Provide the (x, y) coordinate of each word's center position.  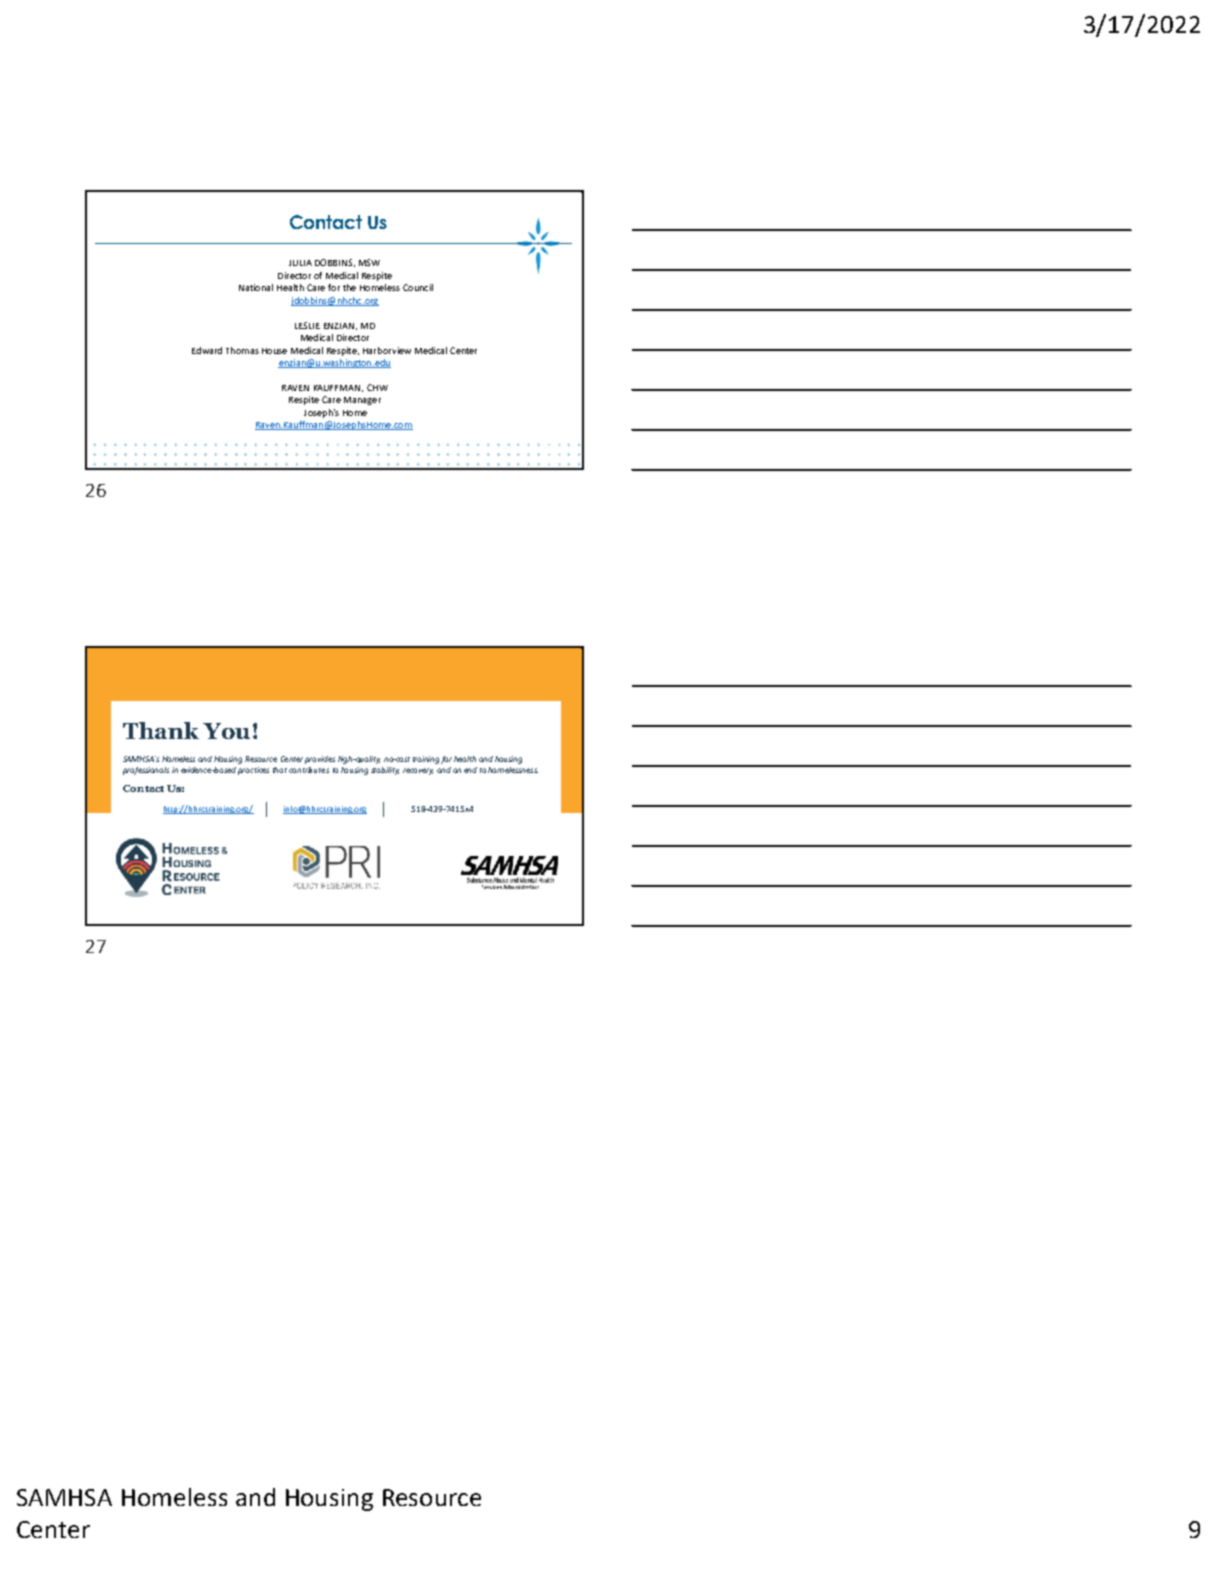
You (226, 731)
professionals (146, 771)
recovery (418, 771)
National (256, 287)
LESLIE (307, 325)
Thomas (242, 350)
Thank (161, 730)
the (349, 287)
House (274, 351)
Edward (207, 350)
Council (418, 287)
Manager (362, 401)
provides (320, 760)
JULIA (300, 263)
